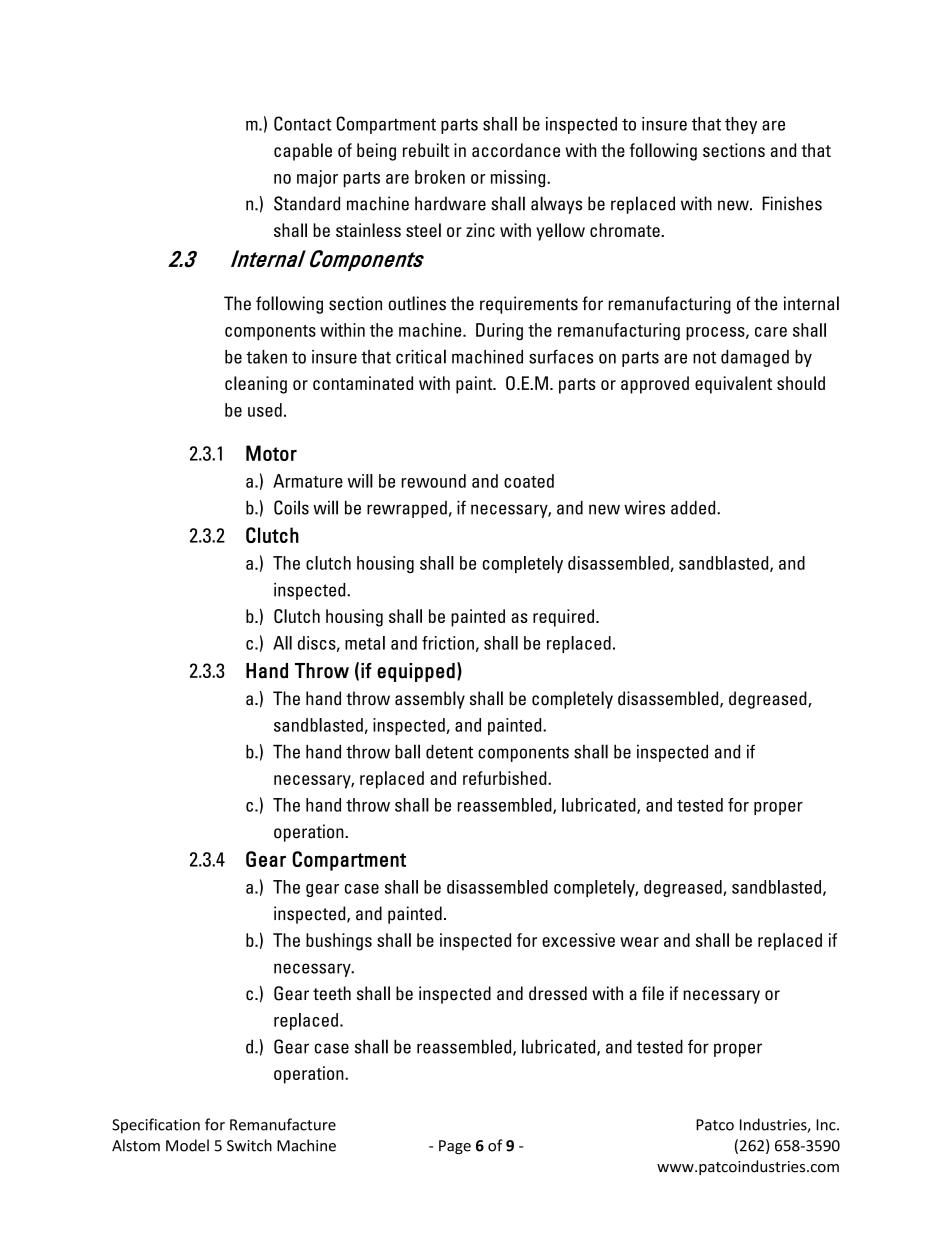 Image resolution: width=952 pixels, height=1233 pixels. I want to click on metal, so click(365, 643).
